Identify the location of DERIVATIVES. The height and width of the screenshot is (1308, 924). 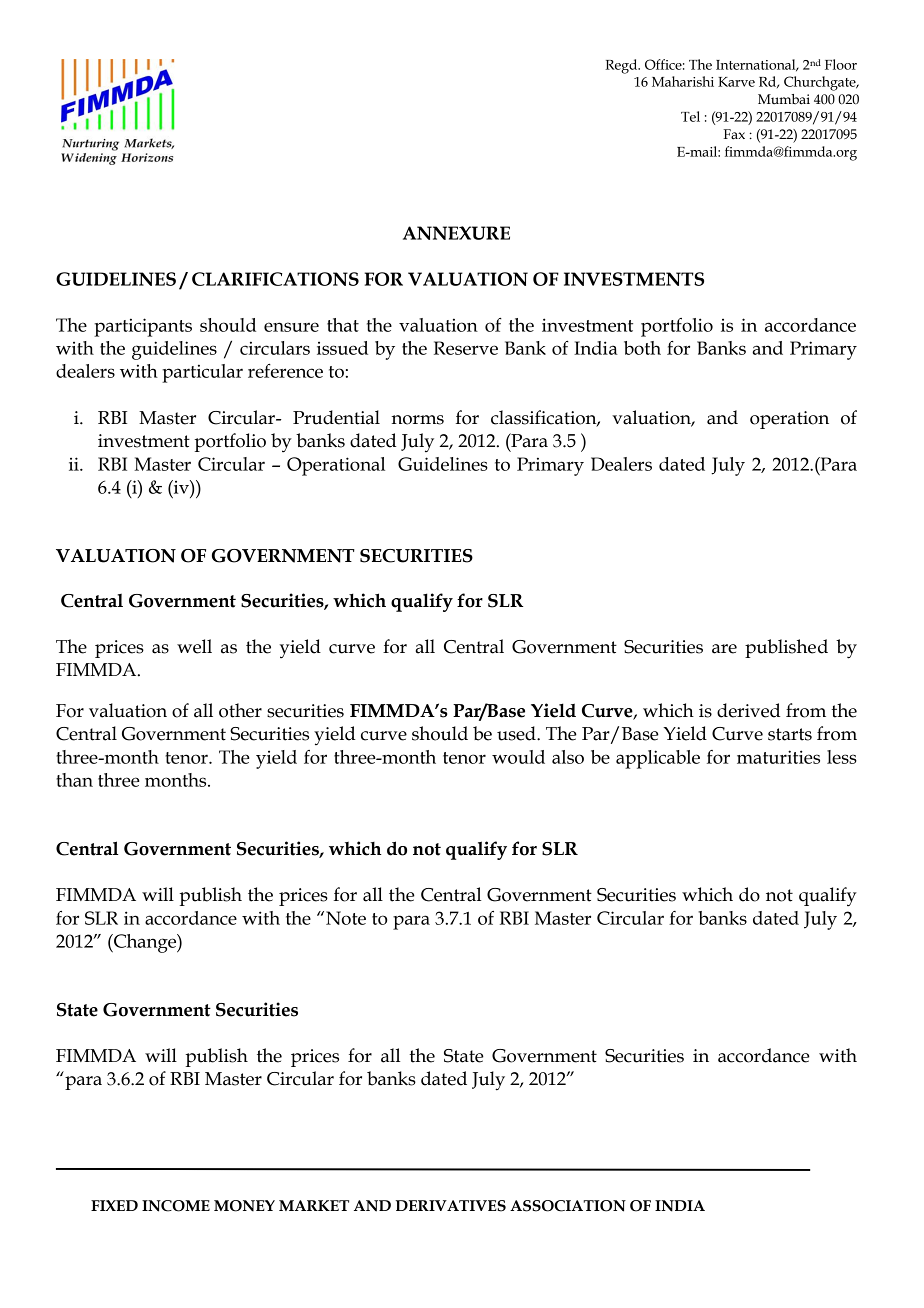
(451, 1206).
